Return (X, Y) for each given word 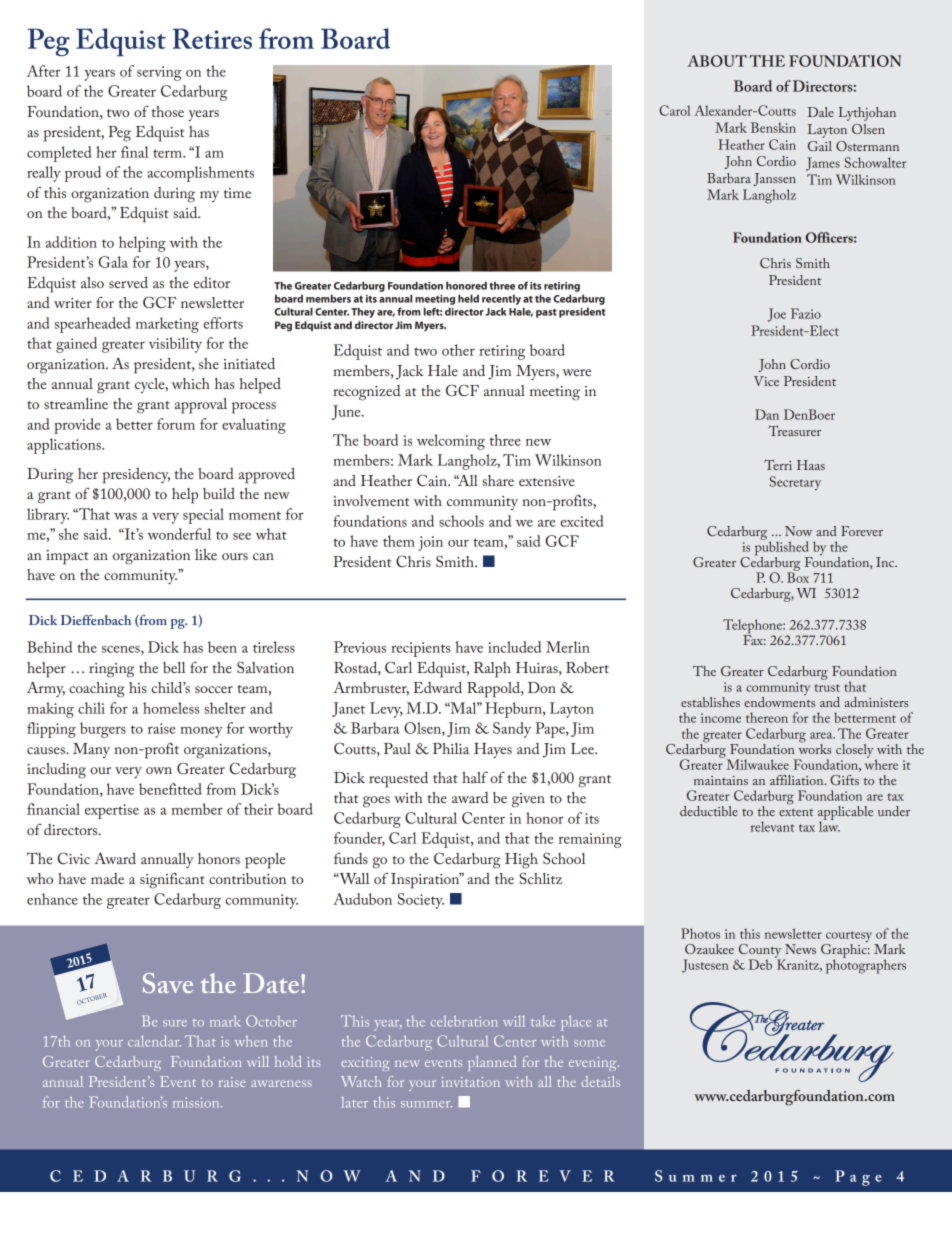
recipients (421, 649)
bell (174, 667)
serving (159, 73)
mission (197, 1102)
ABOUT (717, 61)
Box (798, 576)
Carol (675, 110)
